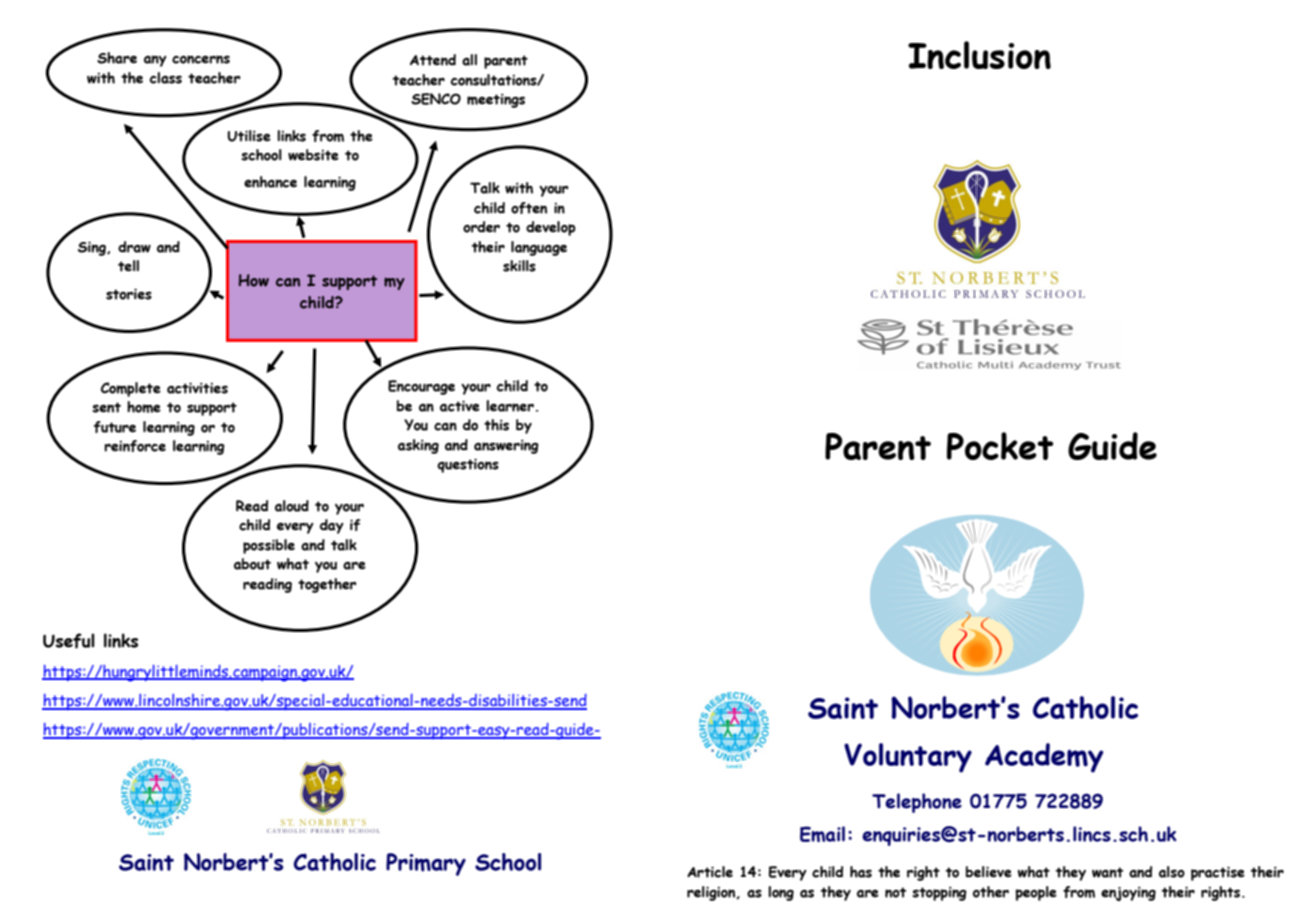 This screenshot has width=1308, height=924. Describe the element at coordinates (426, 864) in the screenshot. I see `Primary` at that location.
